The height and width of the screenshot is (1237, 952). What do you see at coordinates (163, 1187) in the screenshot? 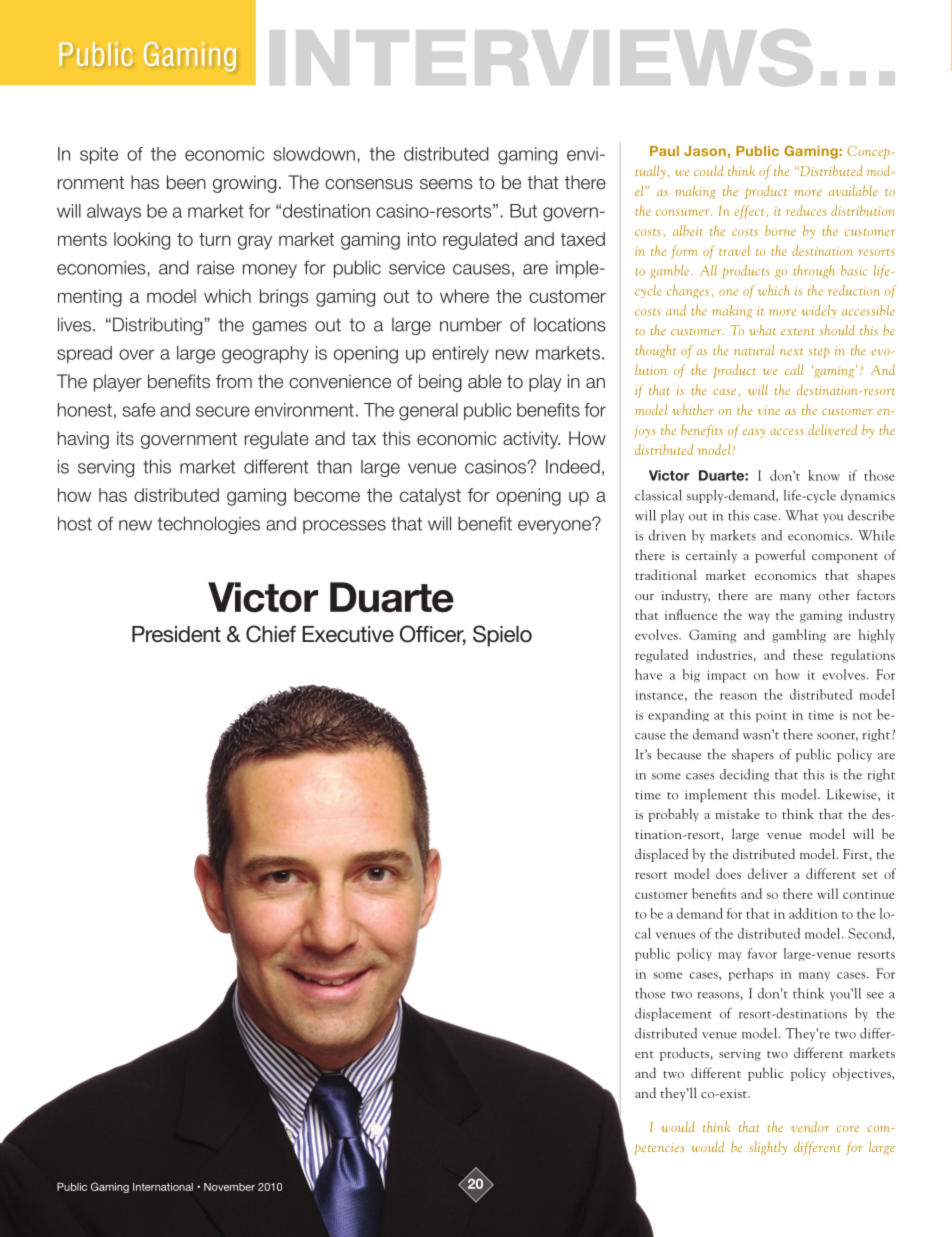
I see `International` at bounding box center [163, 1187].
